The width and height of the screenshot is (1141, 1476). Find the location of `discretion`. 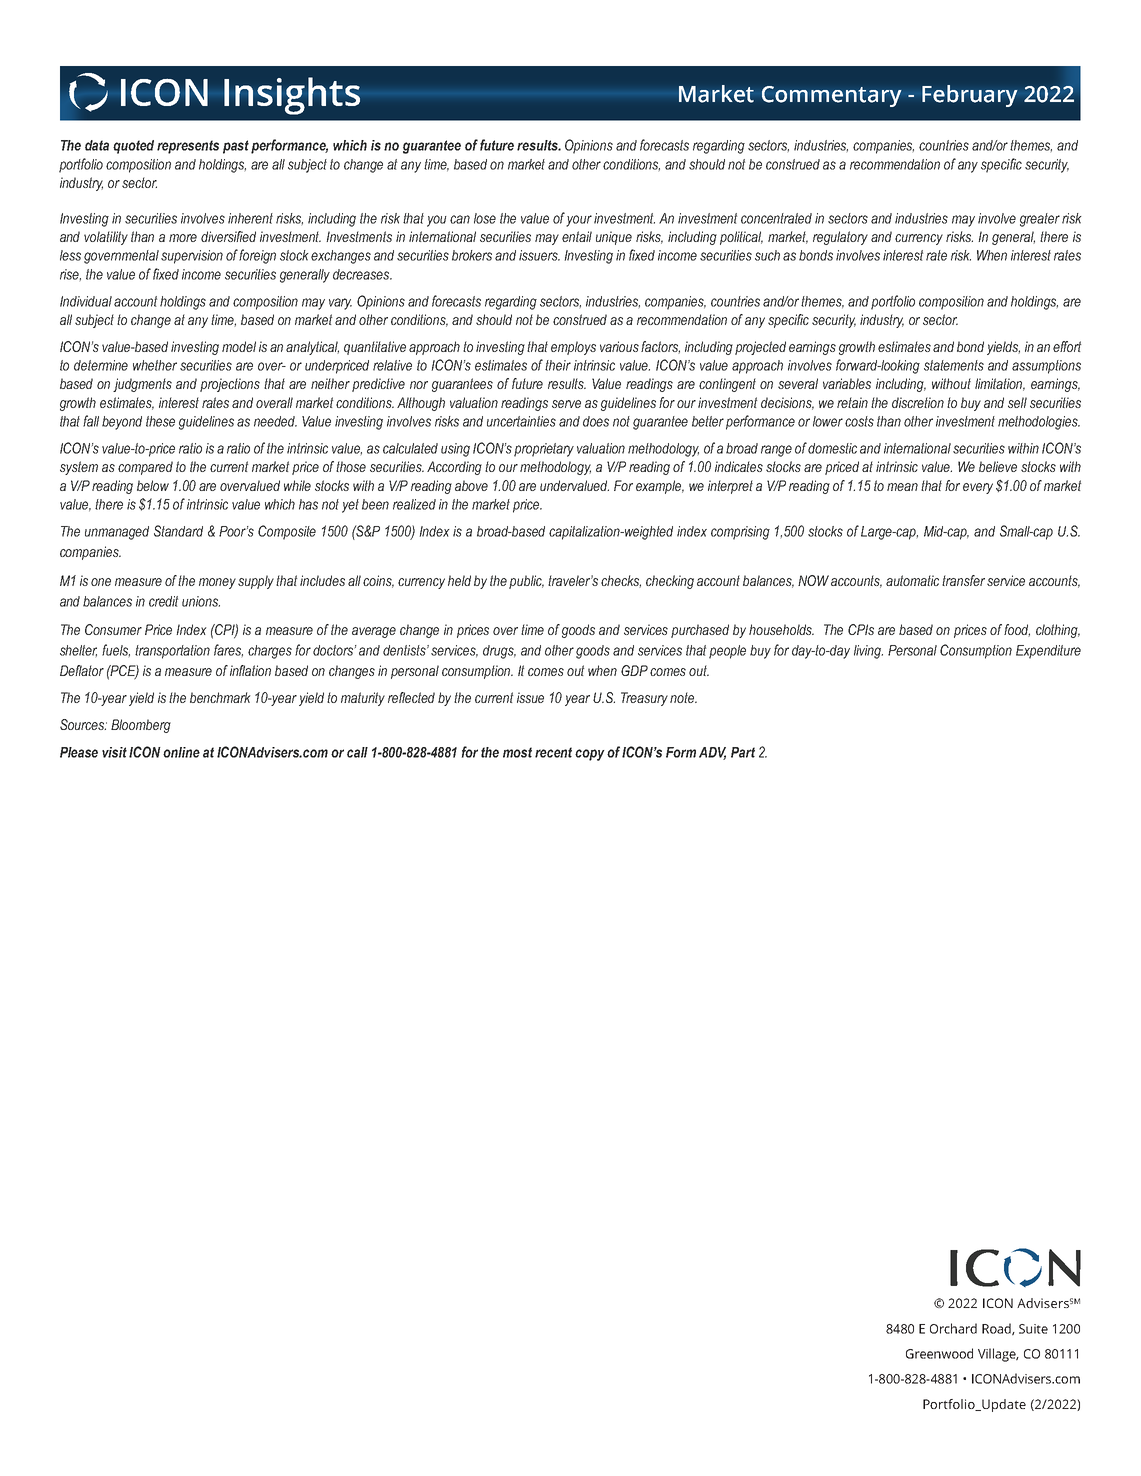

discretion is located at coordinates (918, 402).
